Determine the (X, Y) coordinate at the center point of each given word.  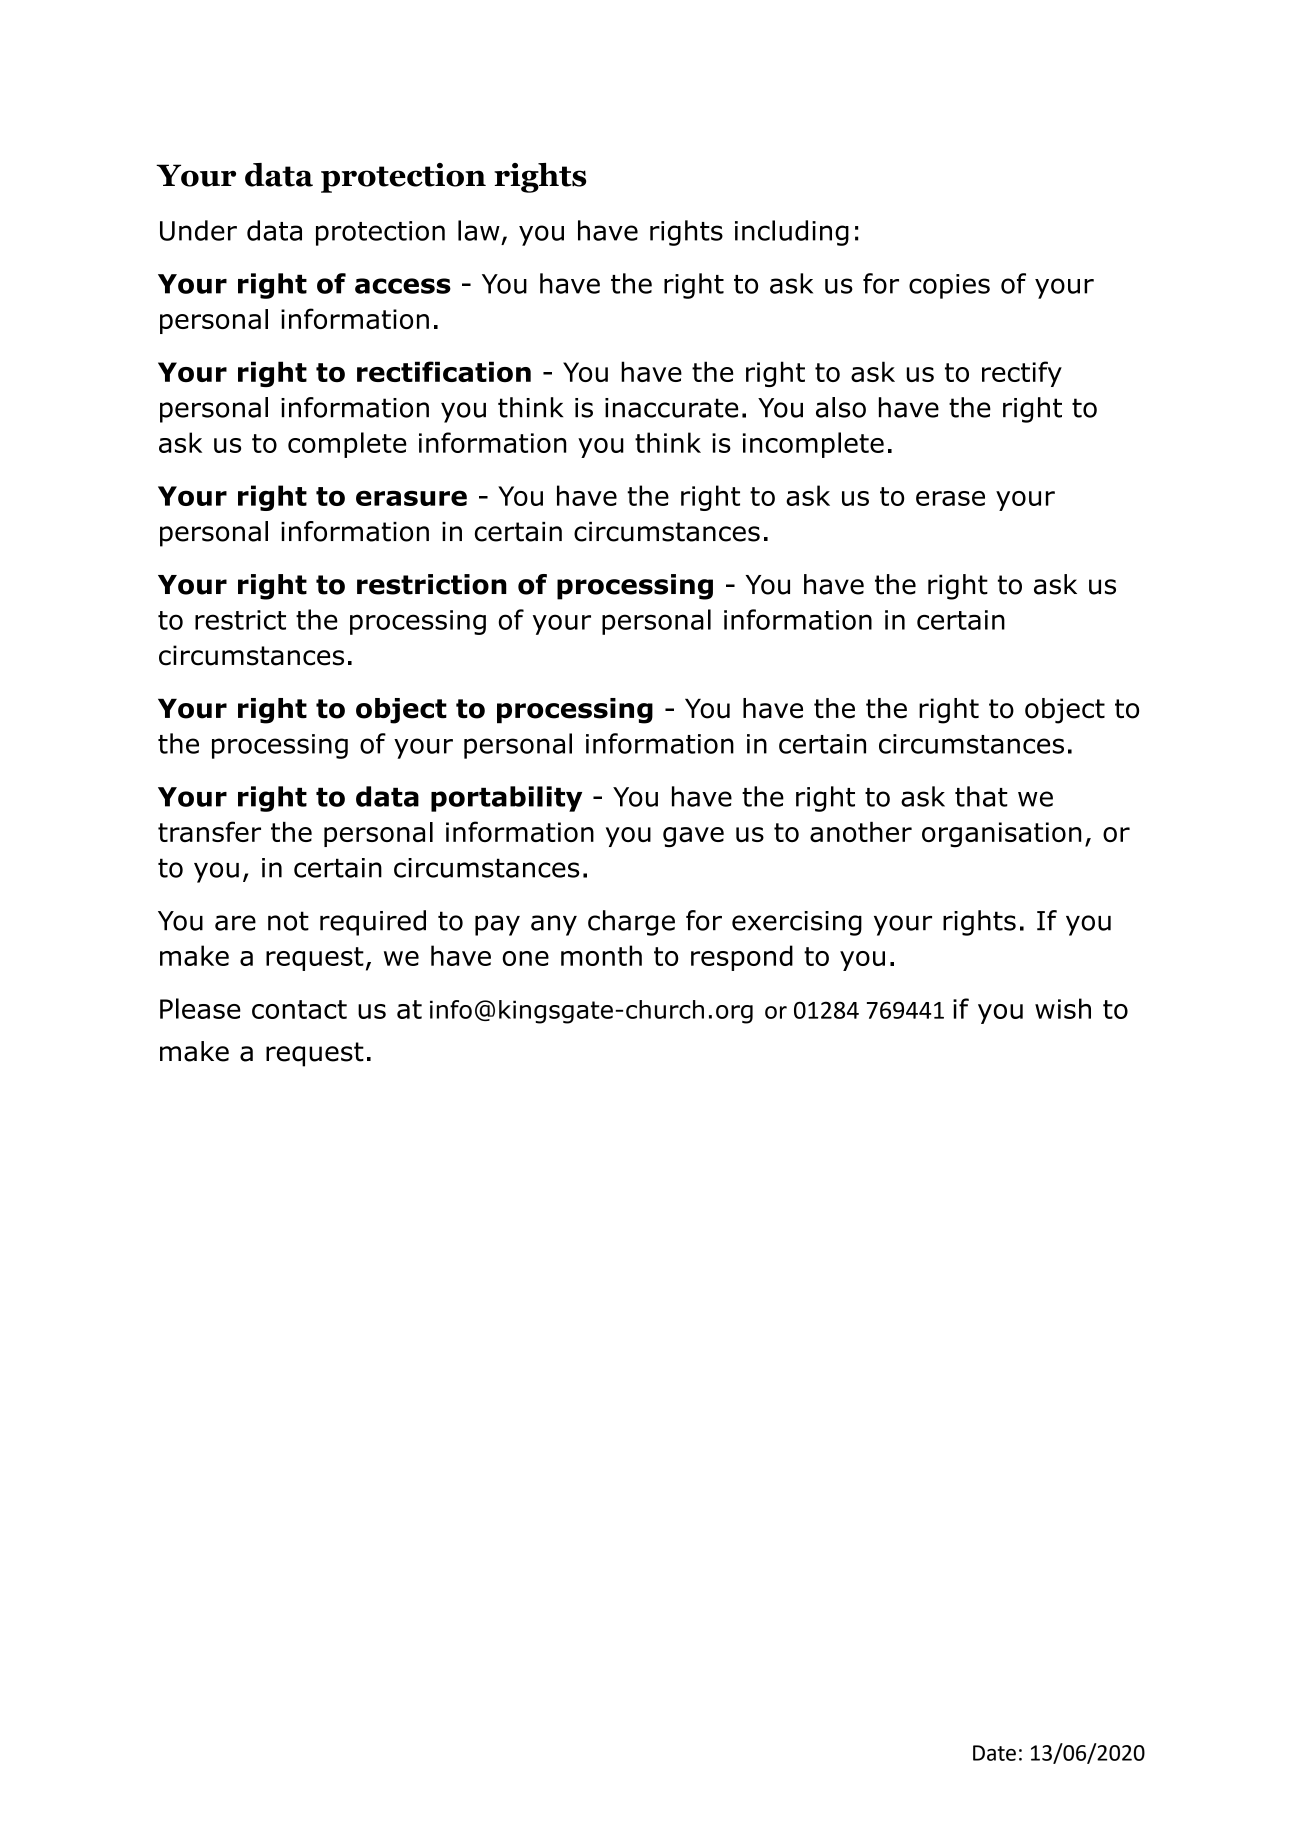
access (403, 286)
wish (1063, 1008)
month (601, 955)
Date (994, 1753)
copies (949, 286)
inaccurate (671, 408)
